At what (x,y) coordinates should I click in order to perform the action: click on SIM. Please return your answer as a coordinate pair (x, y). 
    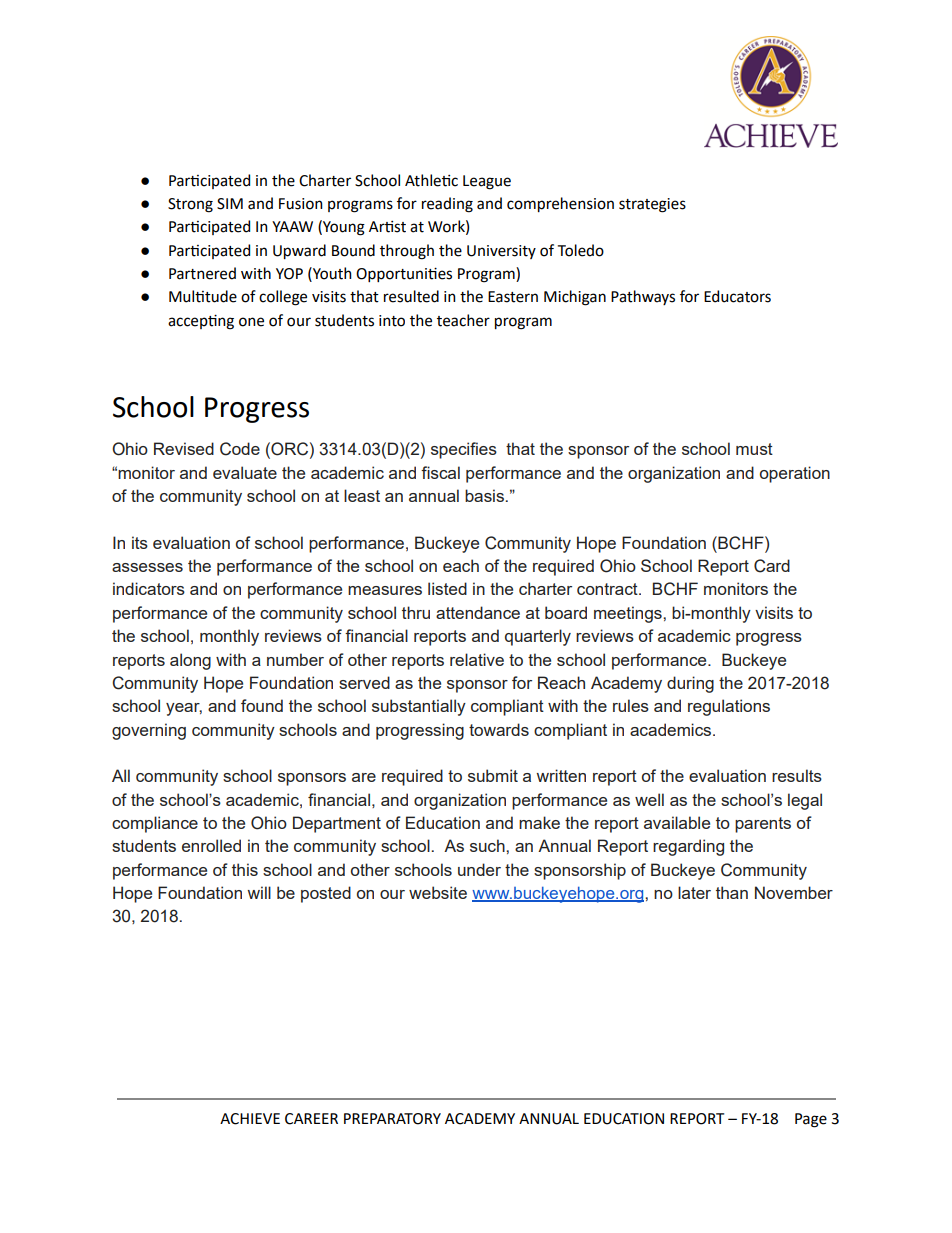
    Looking at the image, I should click on (230, 204).
